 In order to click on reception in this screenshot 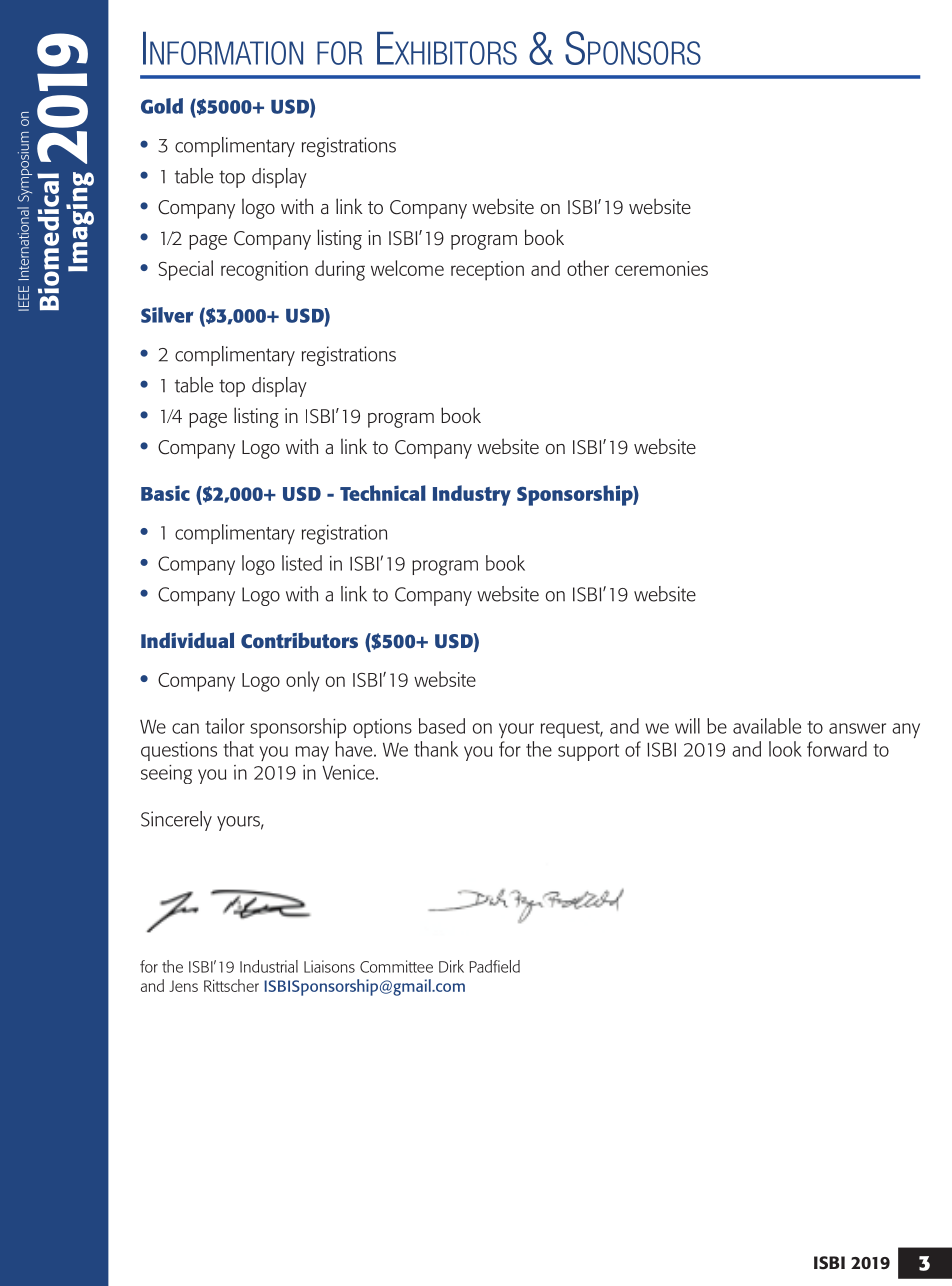, I will do `click(487, 271)`.
